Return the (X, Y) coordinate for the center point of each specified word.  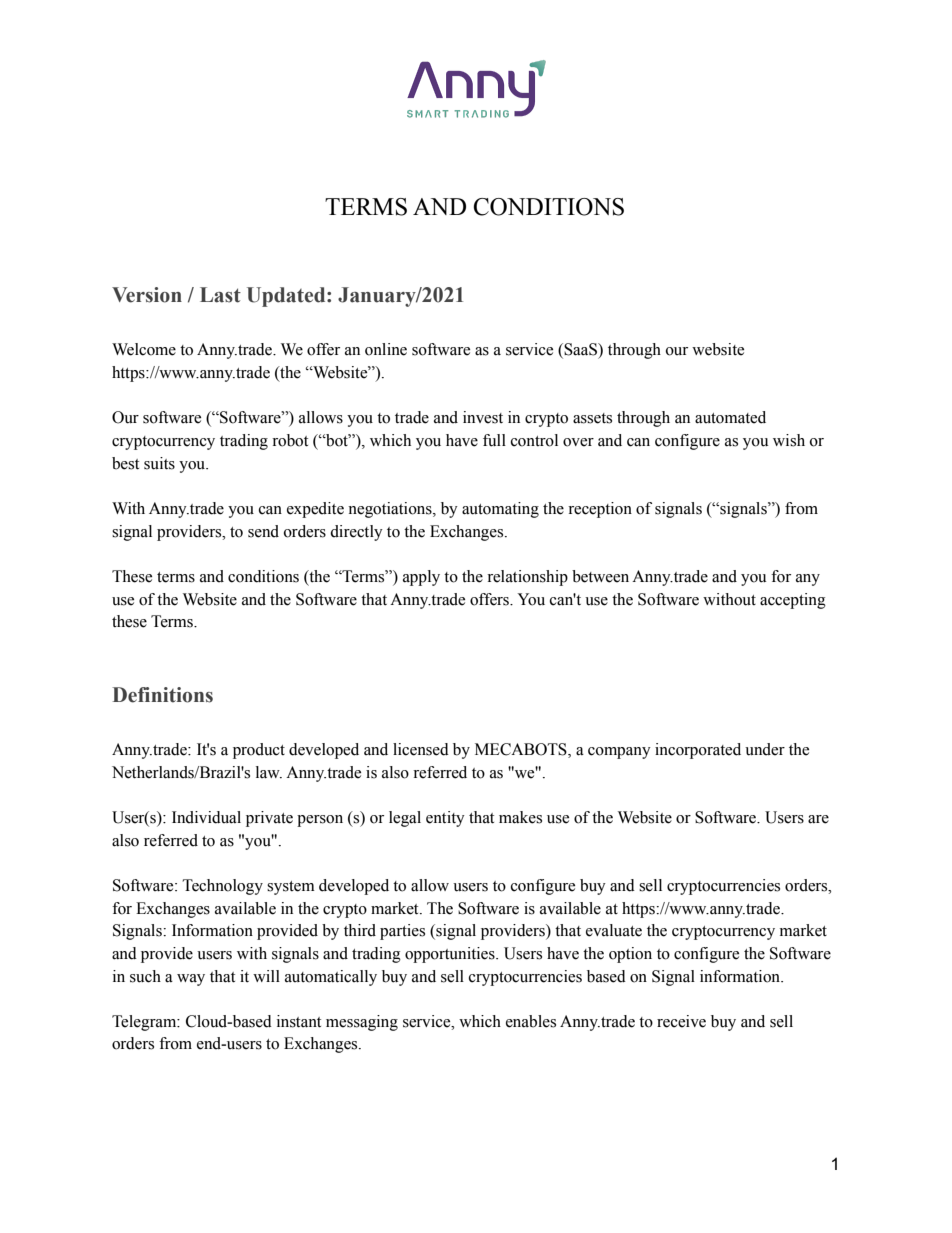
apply (421, 578)
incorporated (698, 751)
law (269, 772)
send (263, 531)
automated (730, 417)
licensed (421, 749)
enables (531, 1021)
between (600, 576)
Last (220, 295)
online (386, 349)
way (191, 980)
